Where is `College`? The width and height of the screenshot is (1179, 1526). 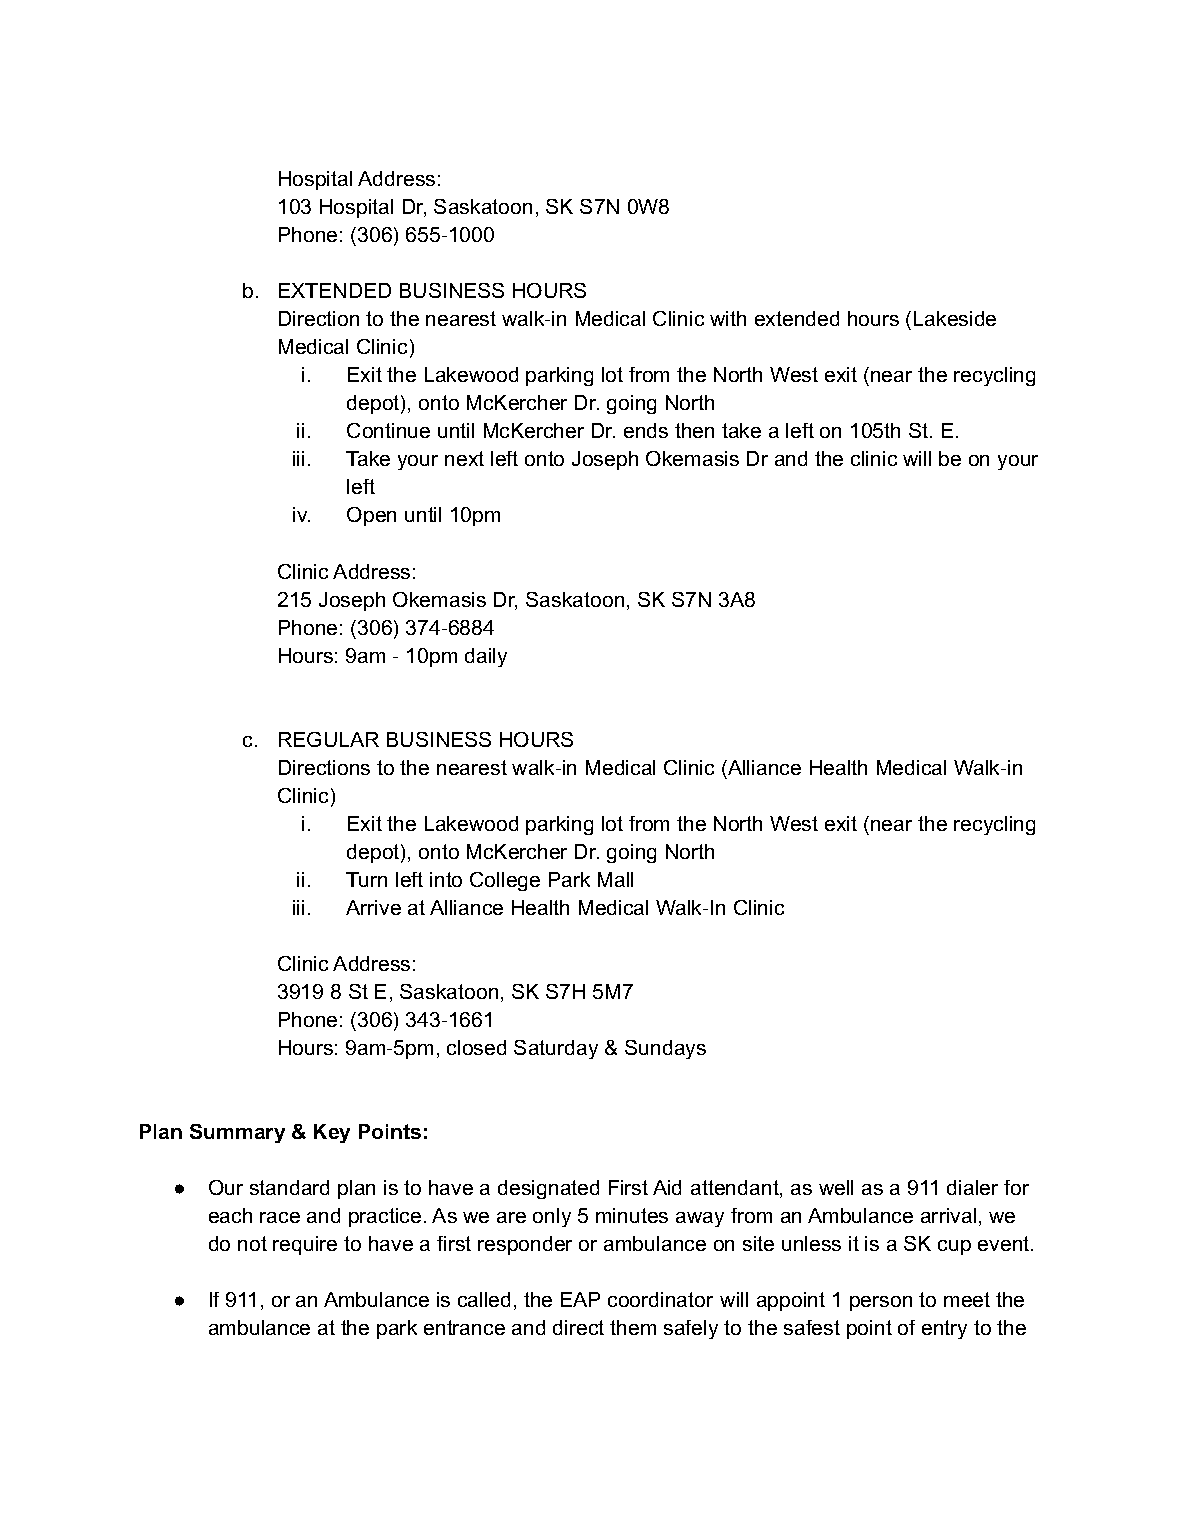 College is located at coordinates (505, 881).
